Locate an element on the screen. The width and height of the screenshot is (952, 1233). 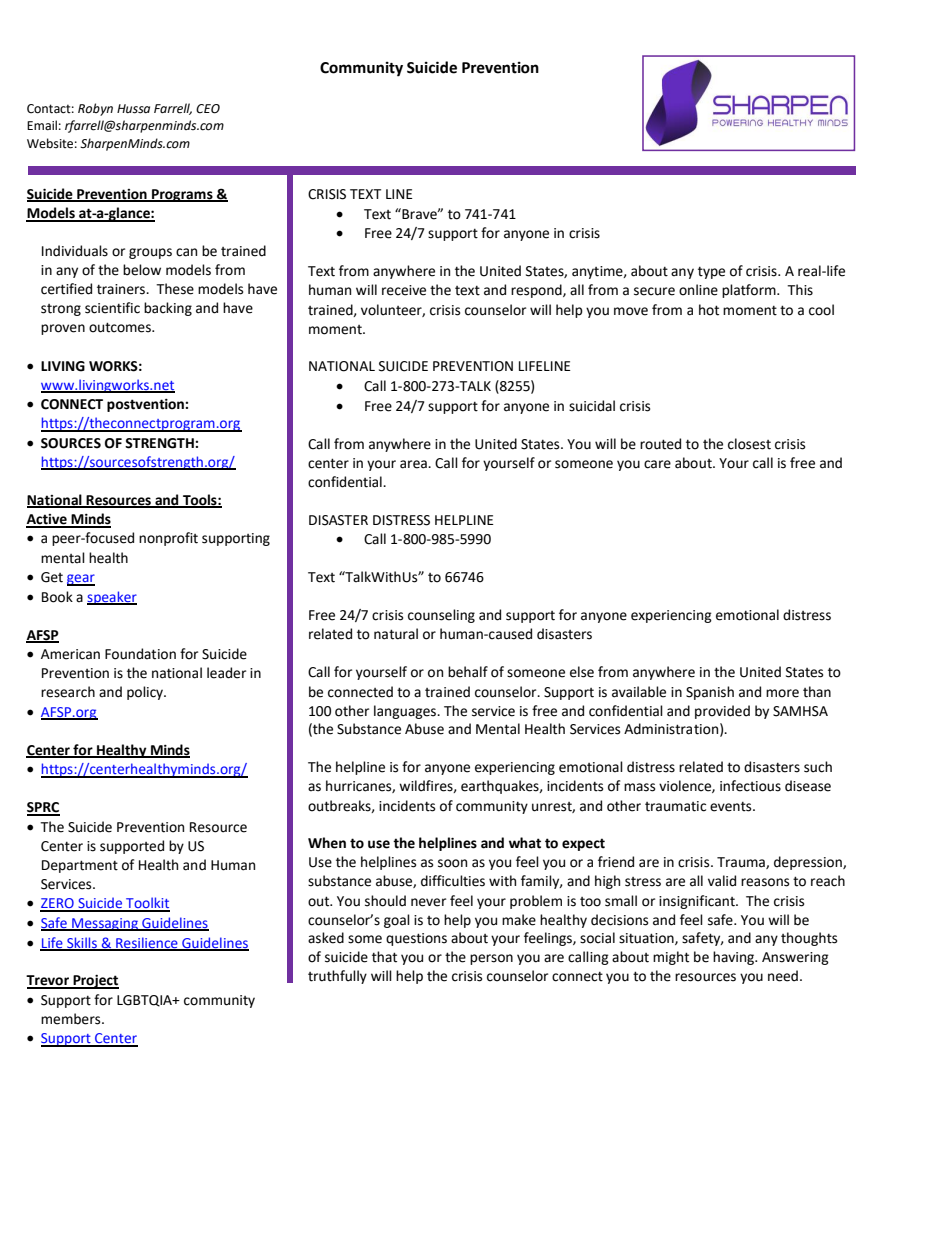
outcomes is located at coordinates (121, 327).
